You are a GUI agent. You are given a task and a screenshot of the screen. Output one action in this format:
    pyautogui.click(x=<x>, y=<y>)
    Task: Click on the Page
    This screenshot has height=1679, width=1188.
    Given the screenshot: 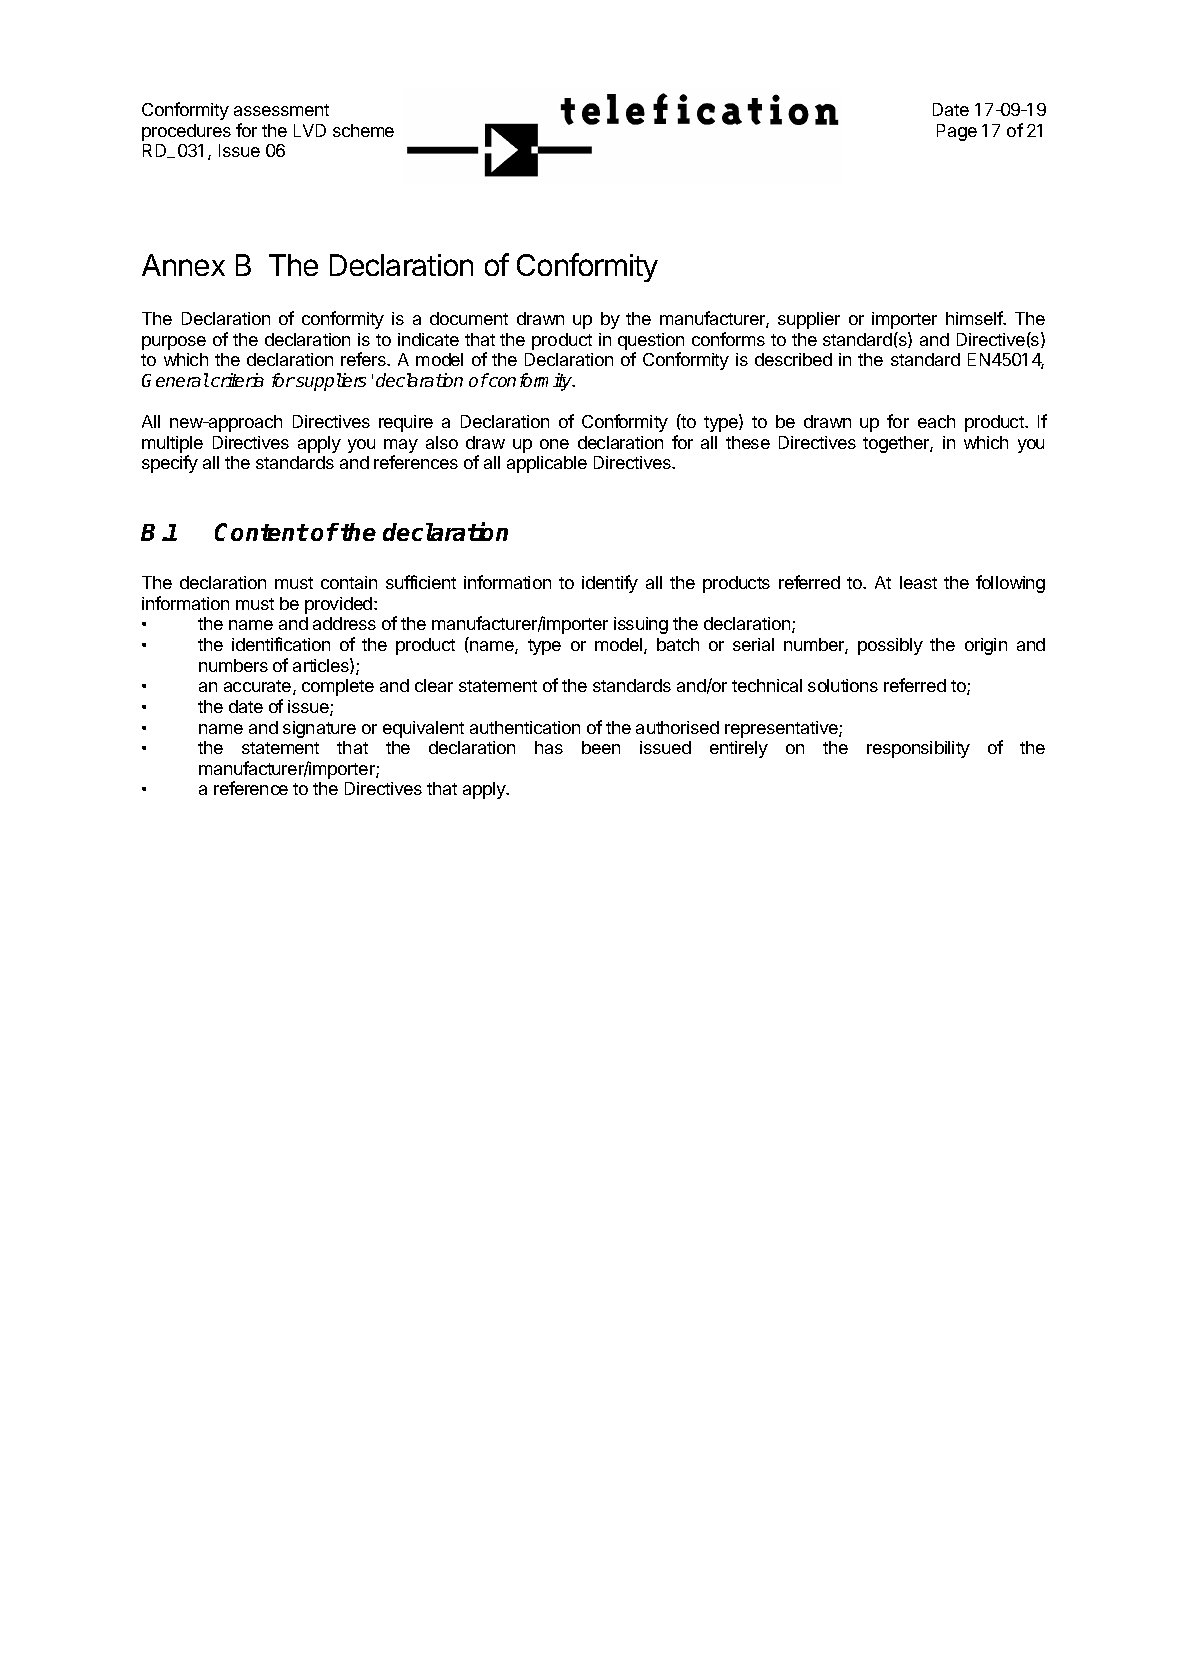 What is the action you would take?
    pyautogui.click(x=957, y=132)
